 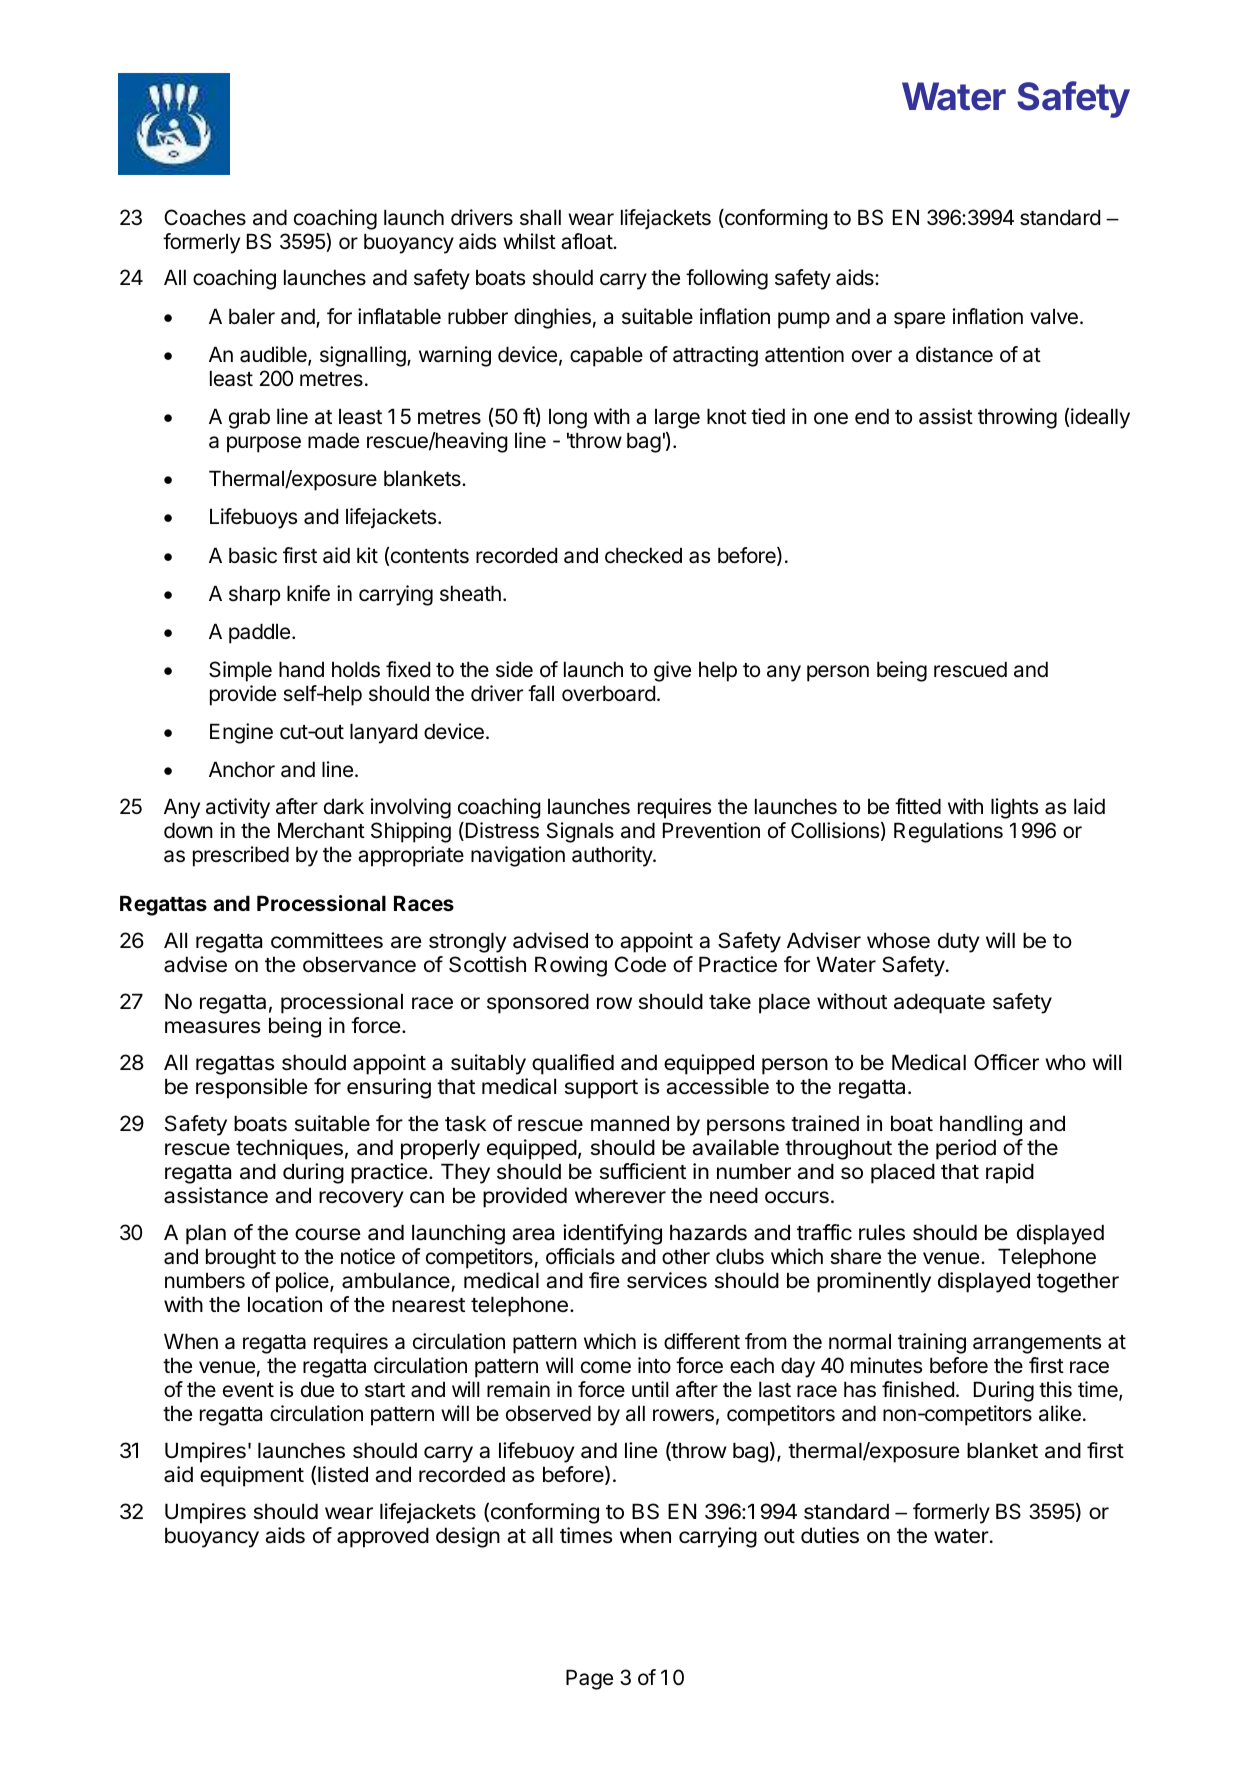 What do you see at coordinates (640, 964) in the screenshot?
I see `Code` at bounding box center [640, 964].
